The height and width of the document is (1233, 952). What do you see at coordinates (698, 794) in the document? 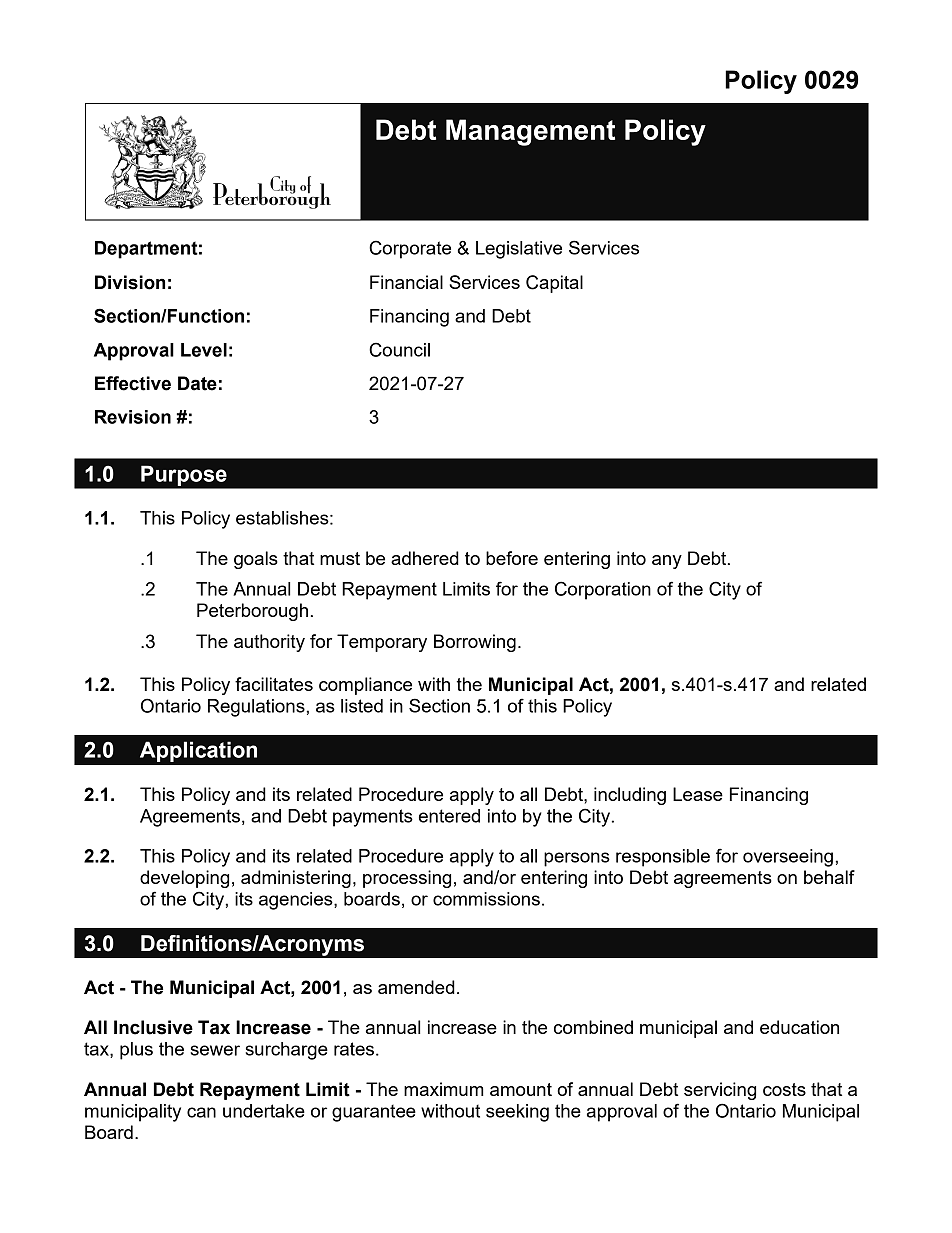
I see `Lease` at bounding box center [698, 794].
